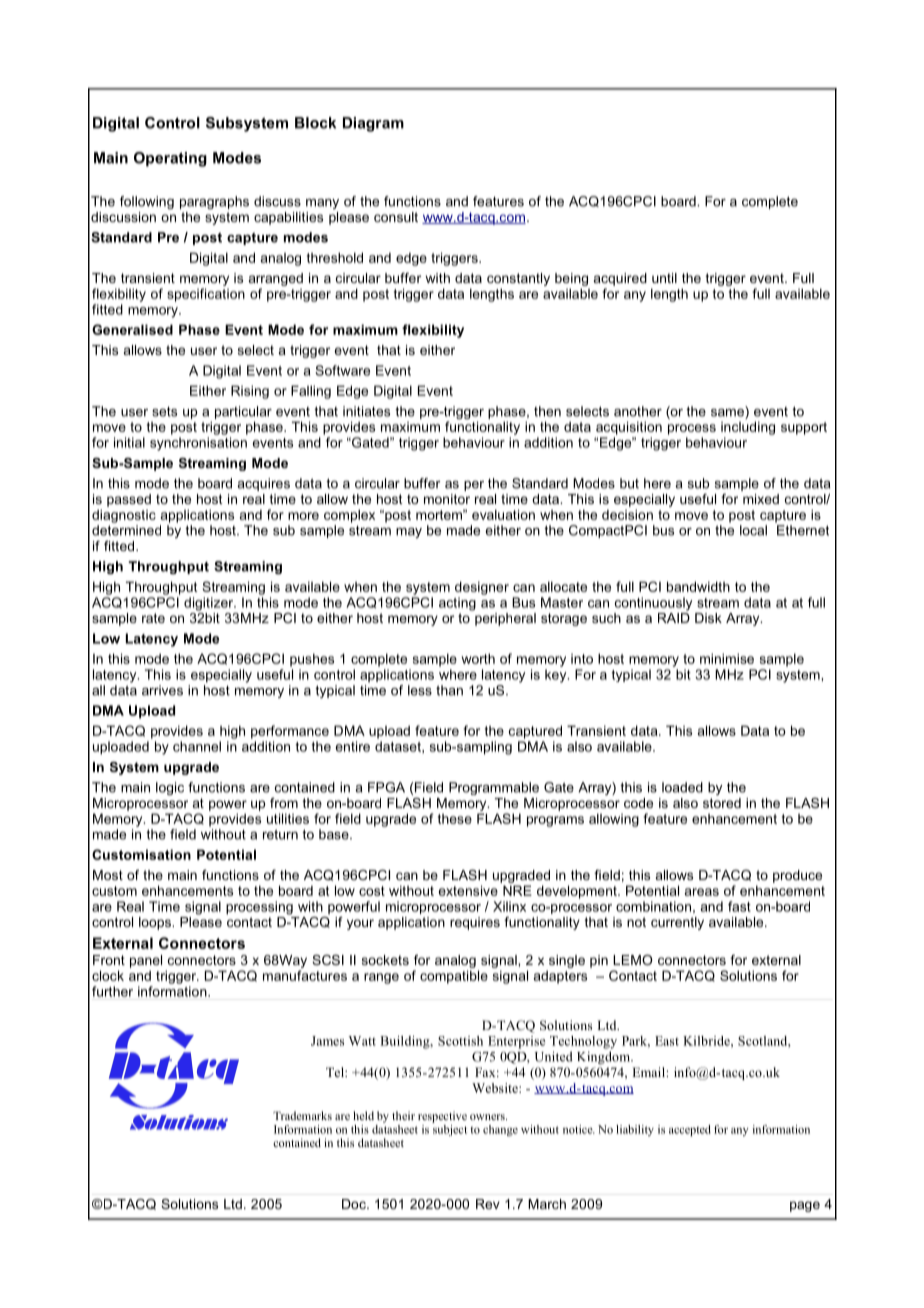 The image size is (924, 1308). Describe the element at coordinates (373, 124) in the document. I see `Diagram` at that location.
